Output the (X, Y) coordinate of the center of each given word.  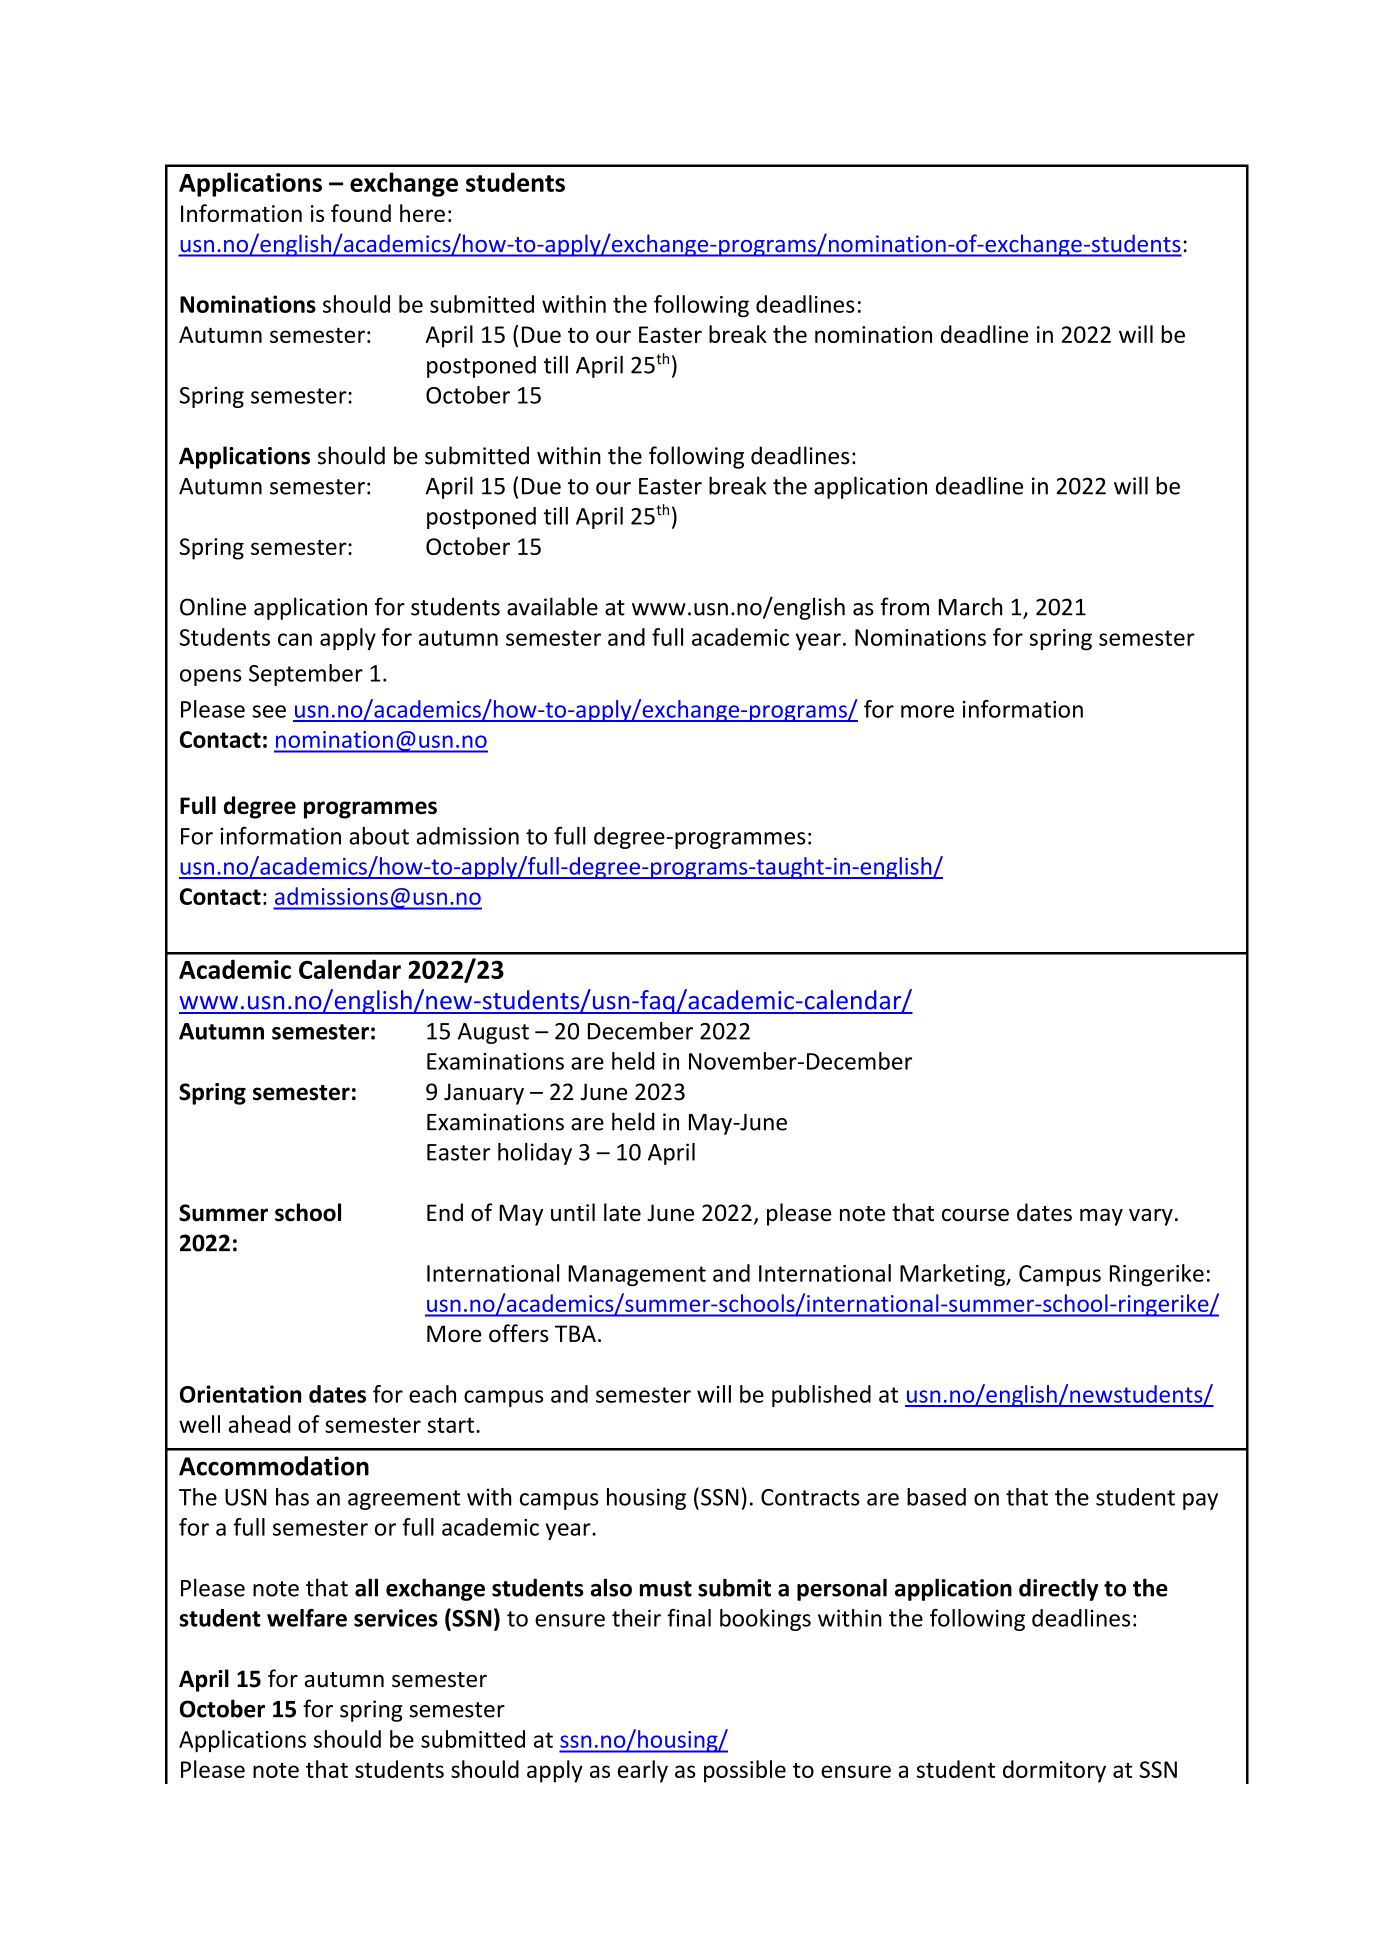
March (970, 606)
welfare (307, 1618)
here (422, 213)
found (361, 213)
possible (745, 1771)
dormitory (1054, 1771)
